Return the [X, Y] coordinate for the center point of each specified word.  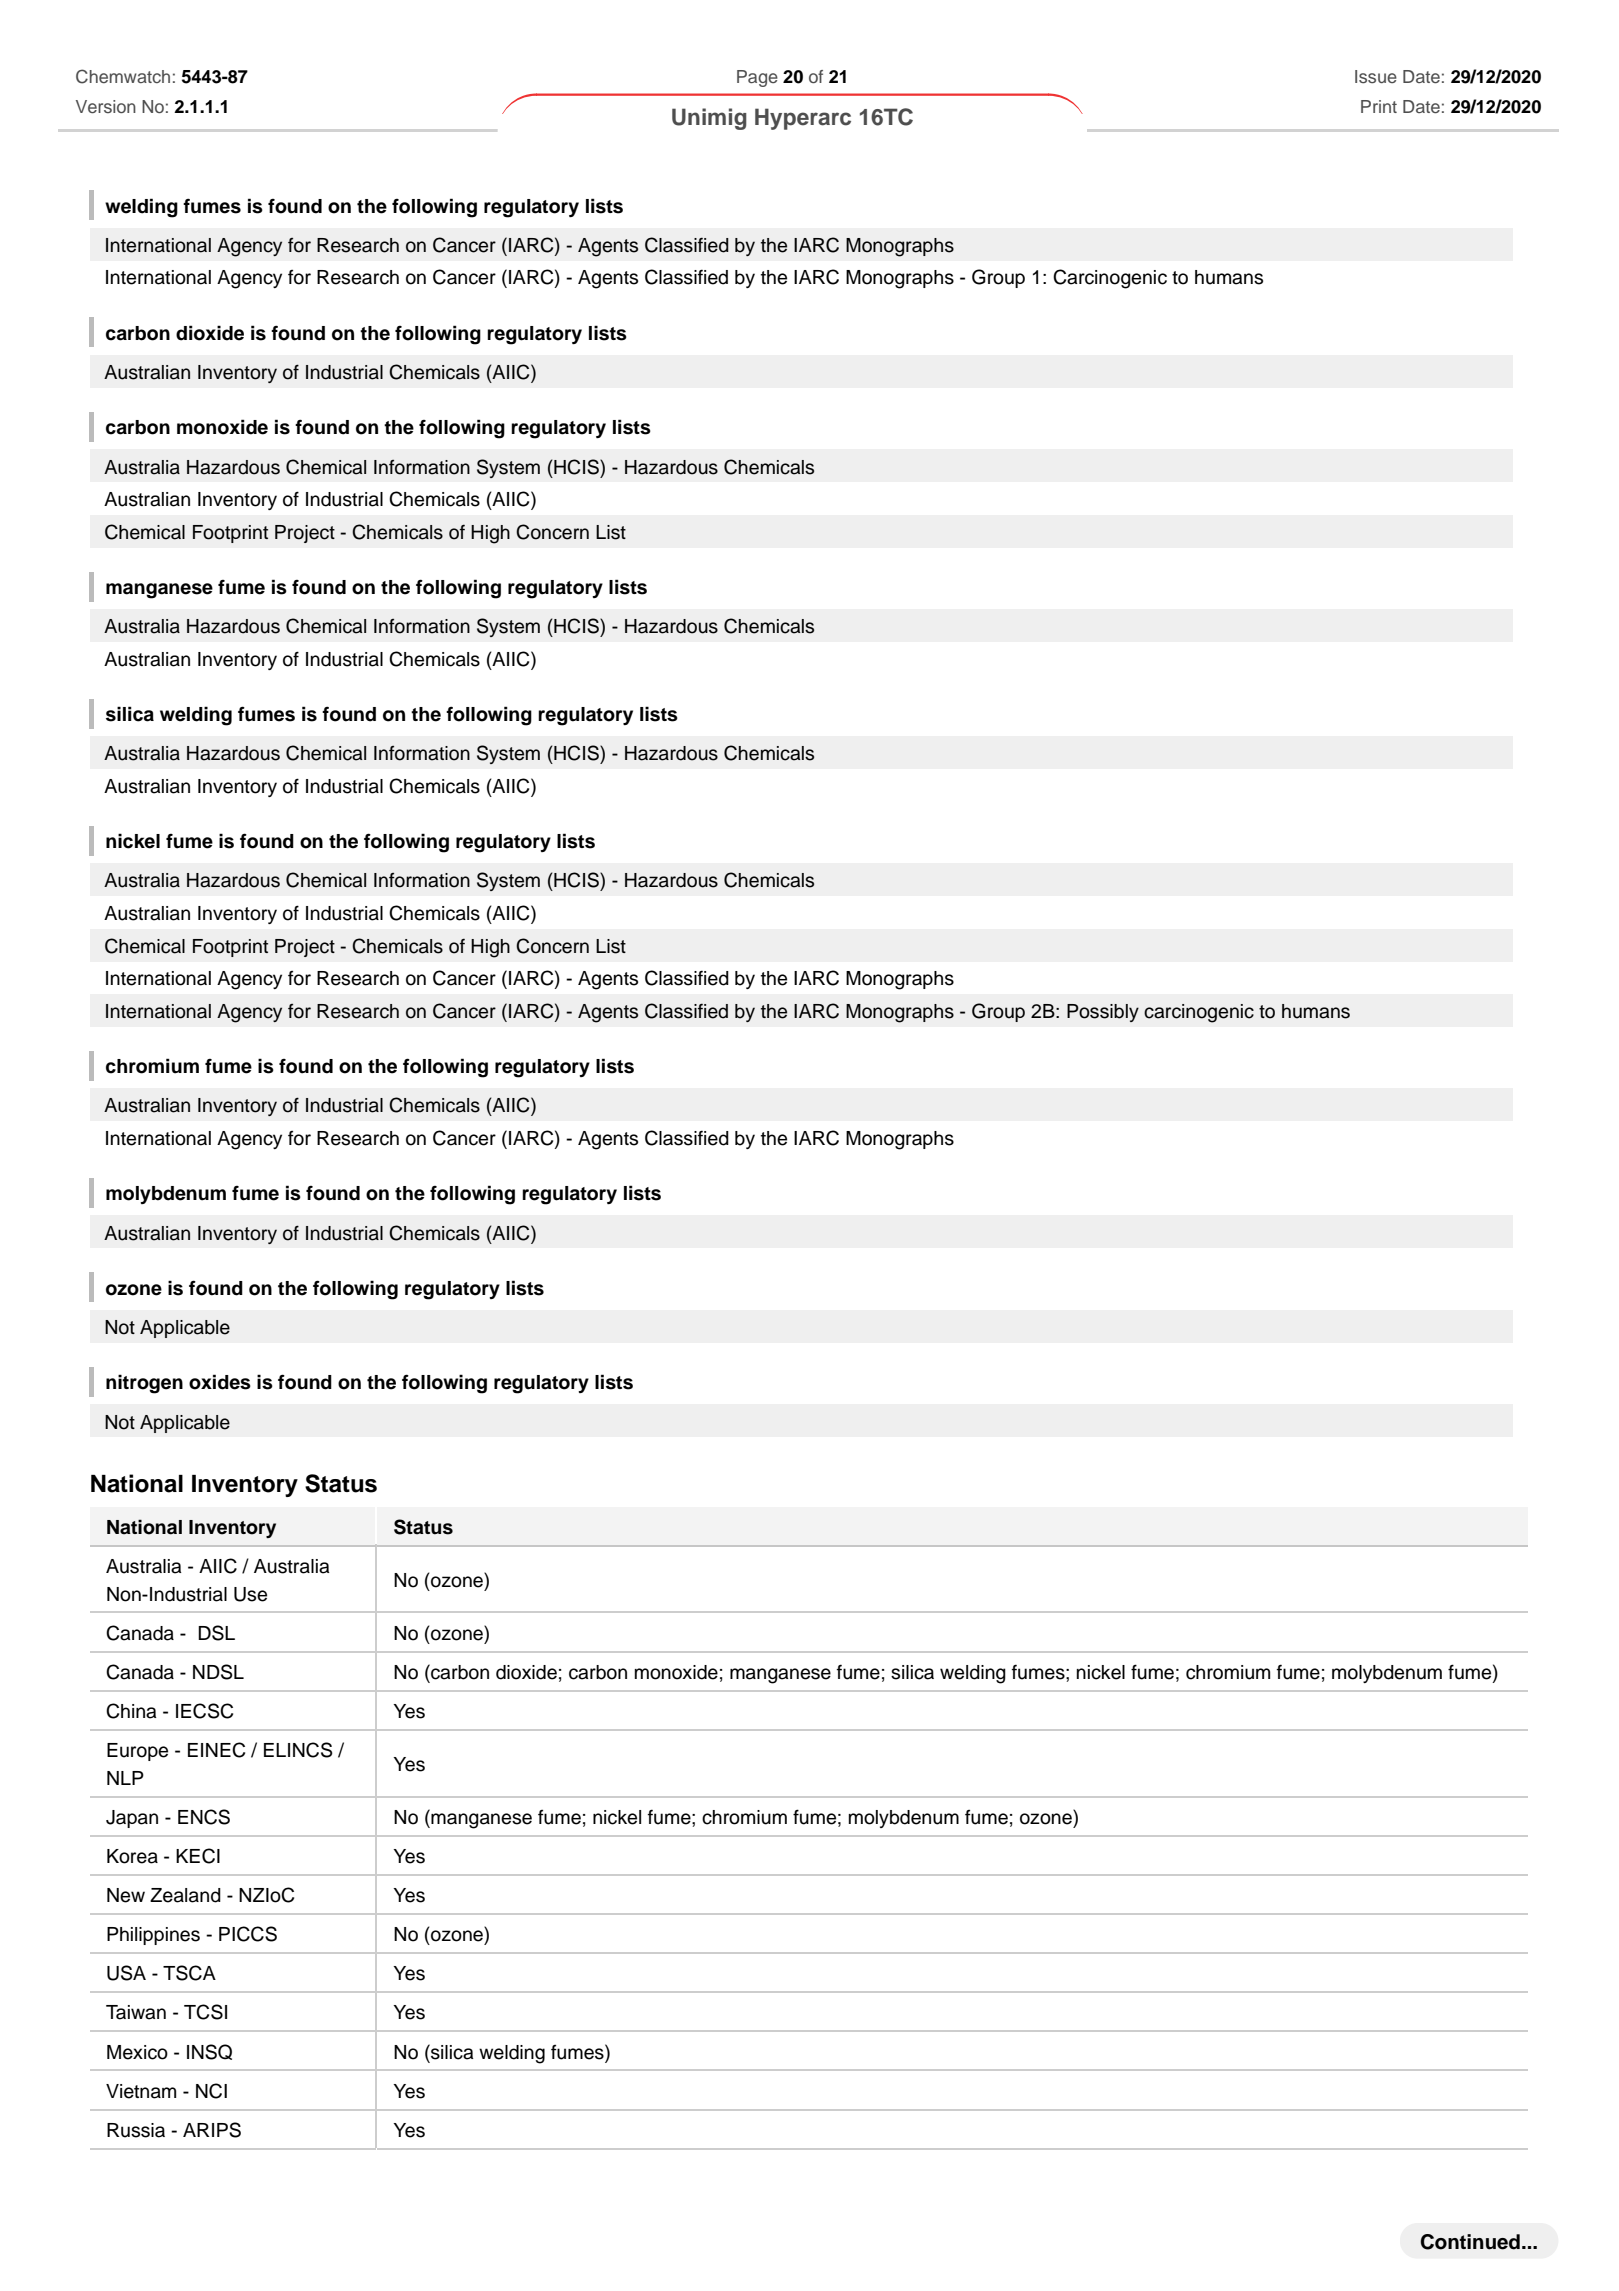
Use [250, 1594]
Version [106, 106]
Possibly [1103, 1013]
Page [757, 78]
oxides [220, 1382]
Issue [1376, 76]
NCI [211, 2091]
